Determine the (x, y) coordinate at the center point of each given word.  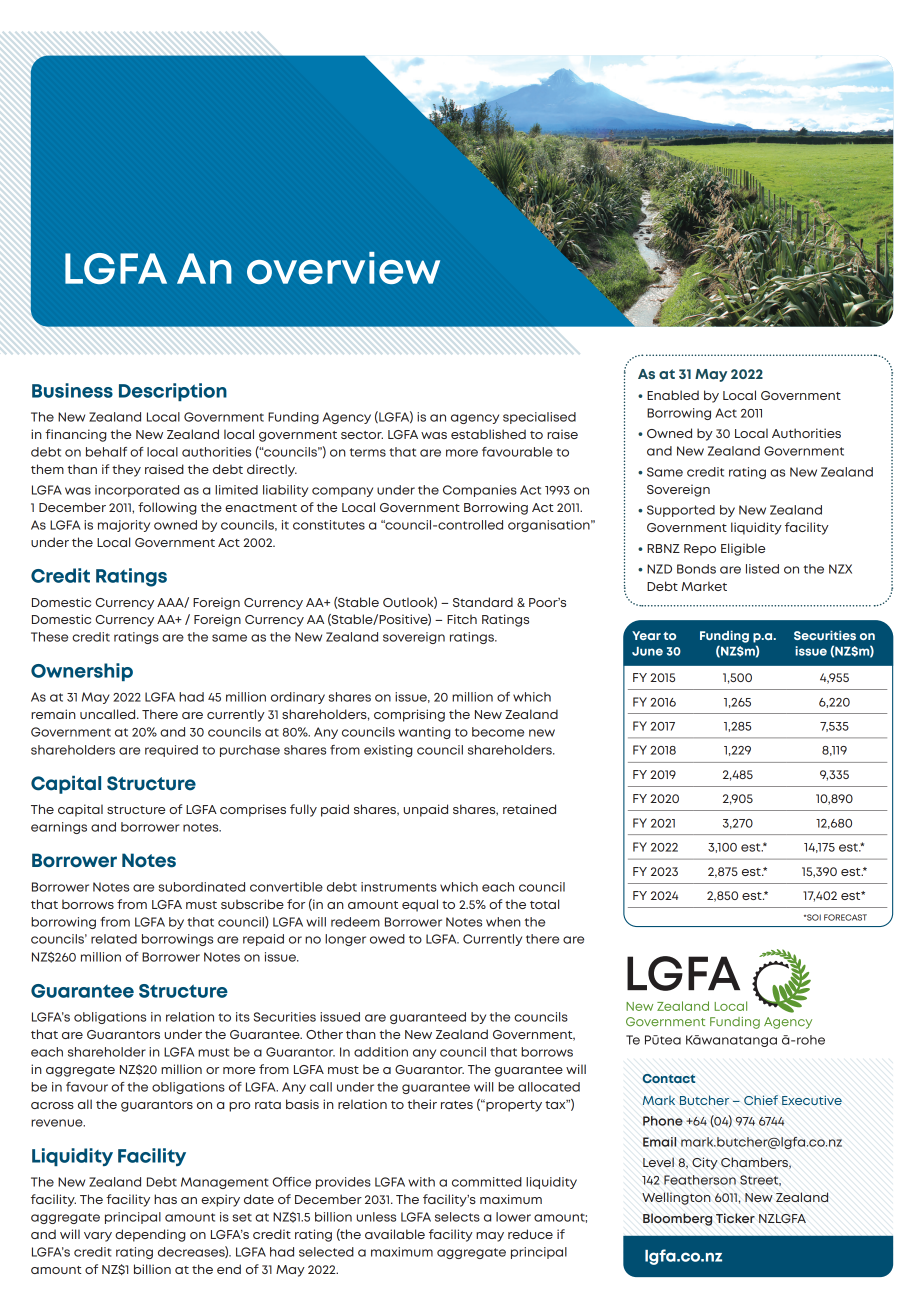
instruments (399, 887)
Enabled (673, 395)
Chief (761, 1100)
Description (173, 392)
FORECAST (845, 917)
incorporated (137, 491)
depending (150, 1235)
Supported (681, 511)
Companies (480, 491)
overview (343, 268)
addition (381, 1052)
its (243, 1017)
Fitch (462, 619)
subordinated (202, 887)
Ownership (82, 672)
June (647, 651)
